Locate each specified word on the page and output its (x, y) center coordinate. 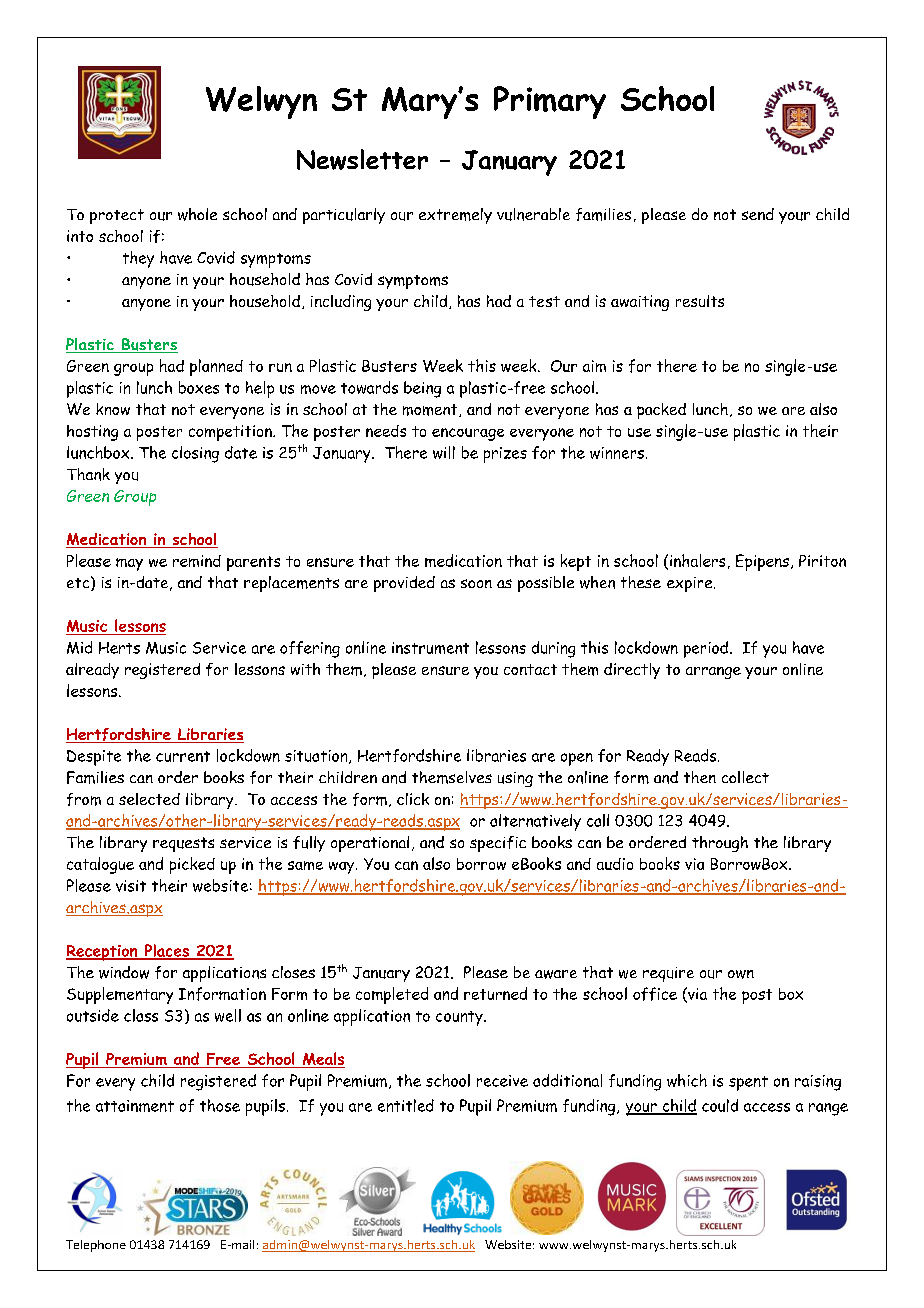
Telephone (96, 1246)
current (183, 756)
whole (197, 214)
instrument (430, 648)
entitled (406, 1105)
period (706, 649)
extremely (455, 216)
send (758, 214)
